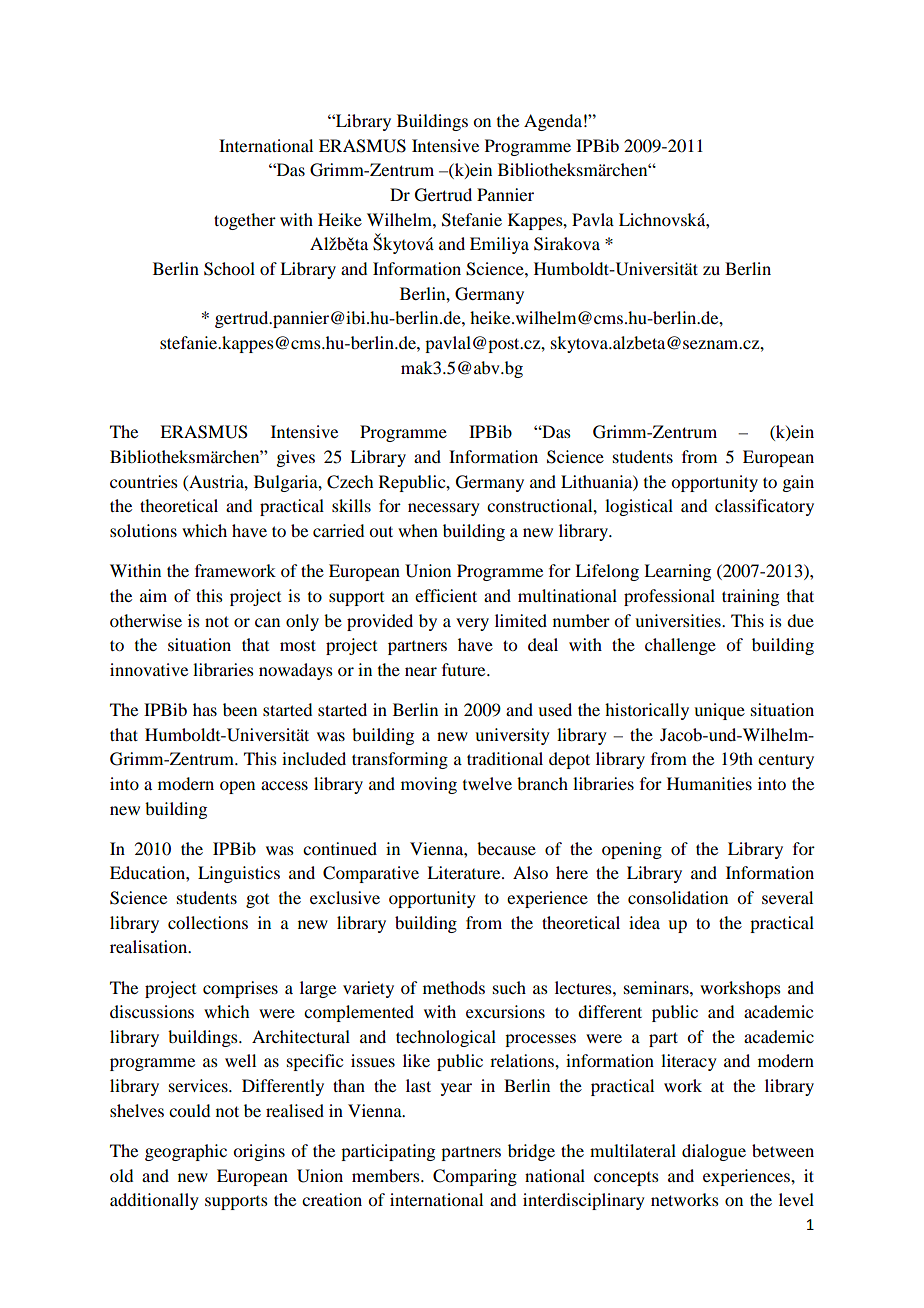  What do you see at coordinates (553, 122) in the screenshot?
I see `Agenda` at bounding box center [553, 122].
